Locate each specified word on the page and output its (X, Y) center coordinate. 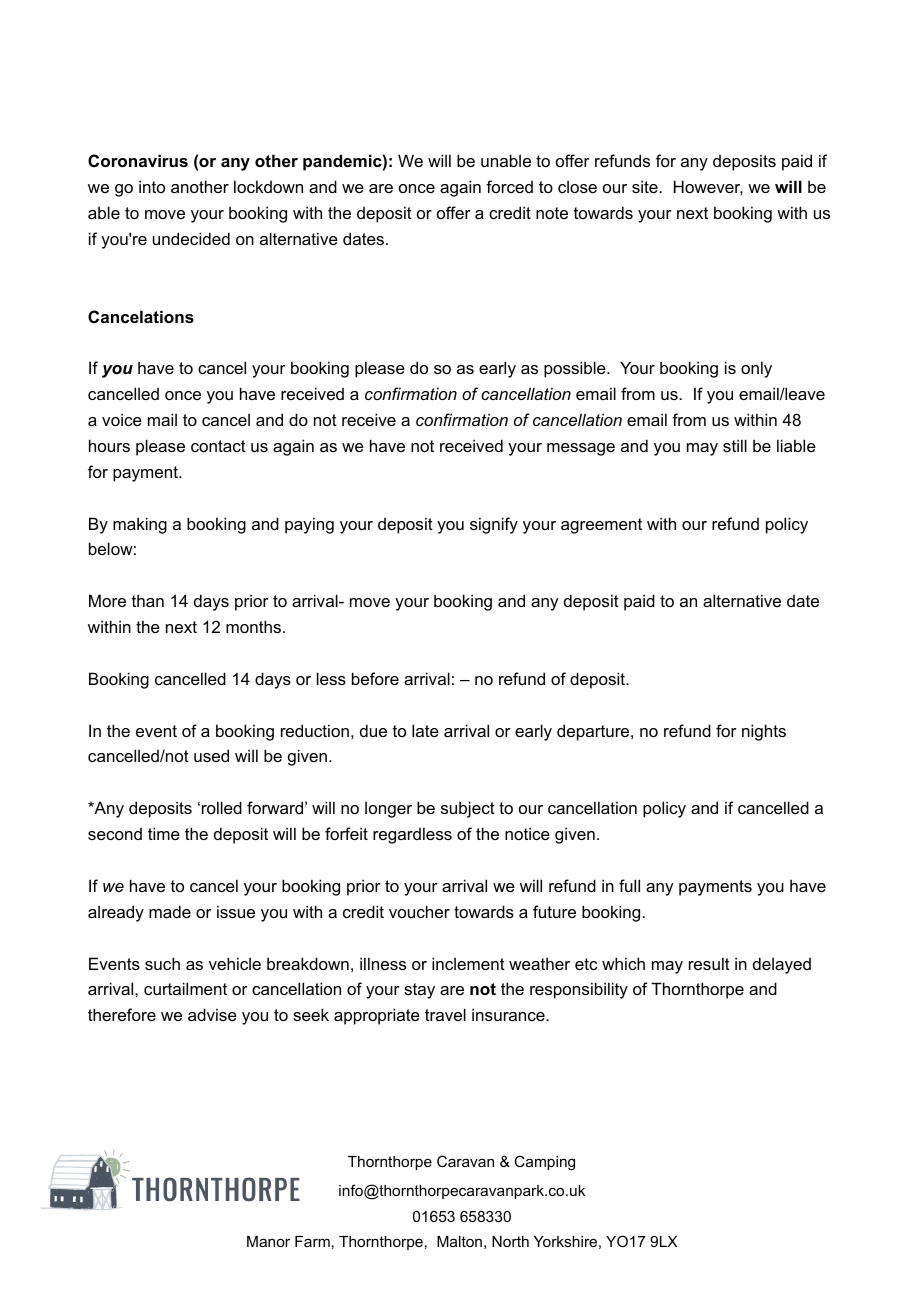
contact (218, 446)
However (708, 187)
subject (468, 809)
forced (509, 186)
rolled (222, 807)
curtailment (185, 988)
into (152, 186)
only (756, 369)
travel (445, 1014)
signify (494, 525)
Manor (268, 1241)
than (148, 600)
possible (576, 369)
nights (764, 732)
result (709, 963)
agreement (601, 526)
